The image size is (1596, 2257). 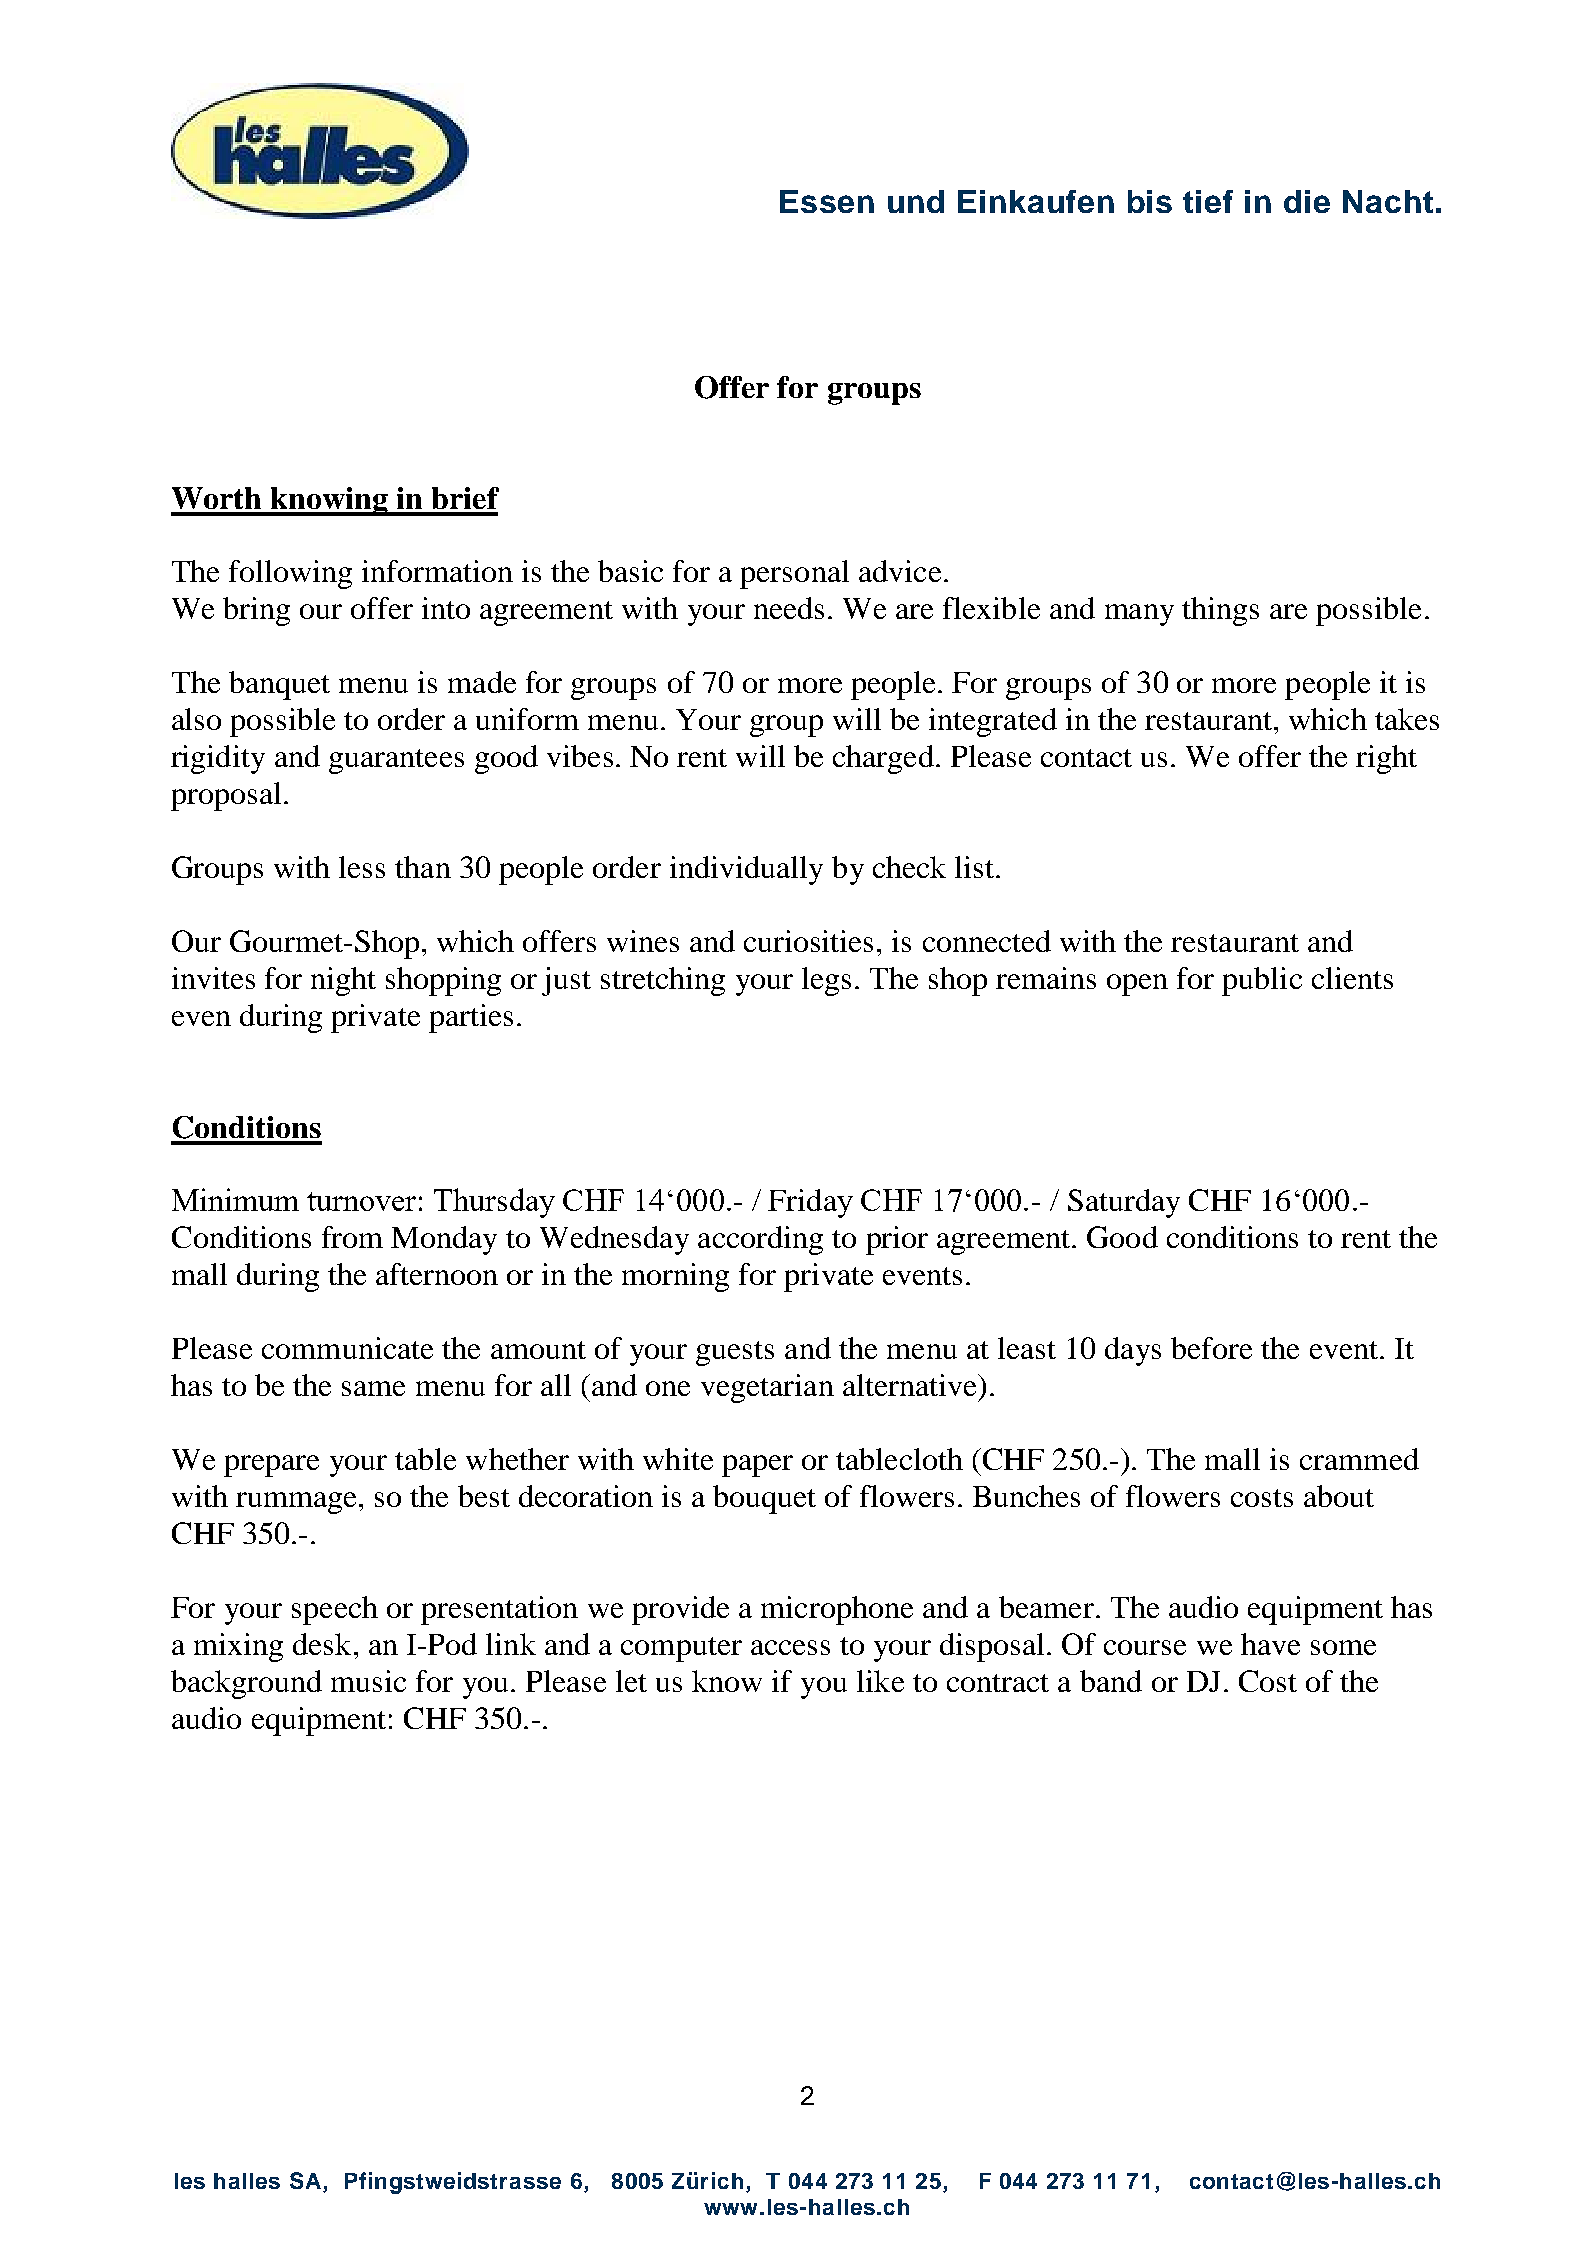 I want to click on night, so click(x=343, y=981).
